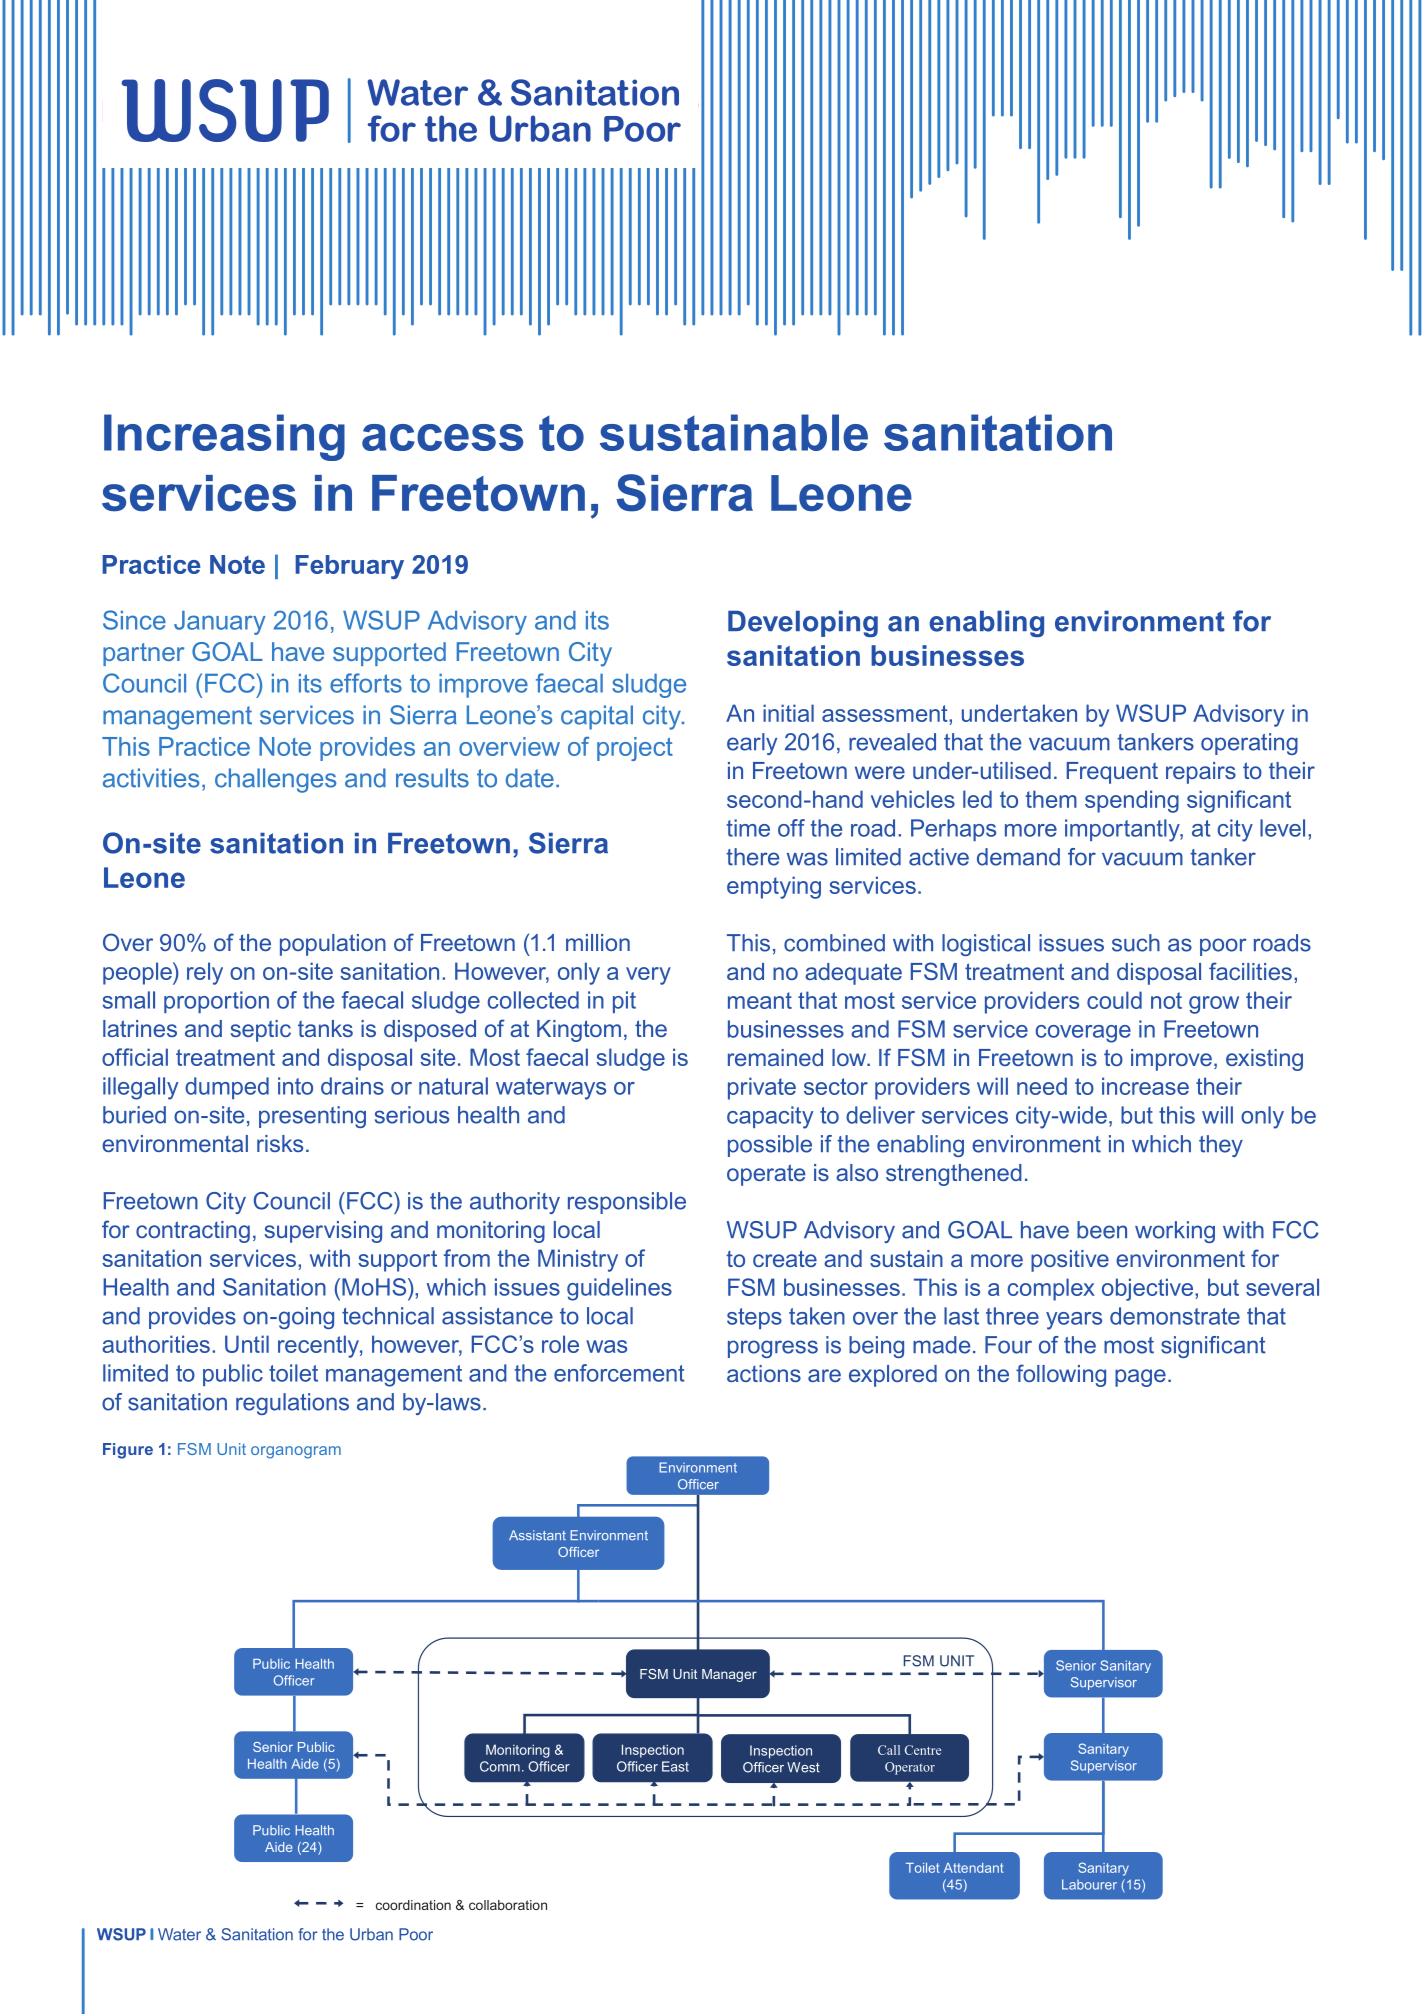  Describe the element at coordinates (371, 1934) in the screenshot. I see `Urban` at that location.
